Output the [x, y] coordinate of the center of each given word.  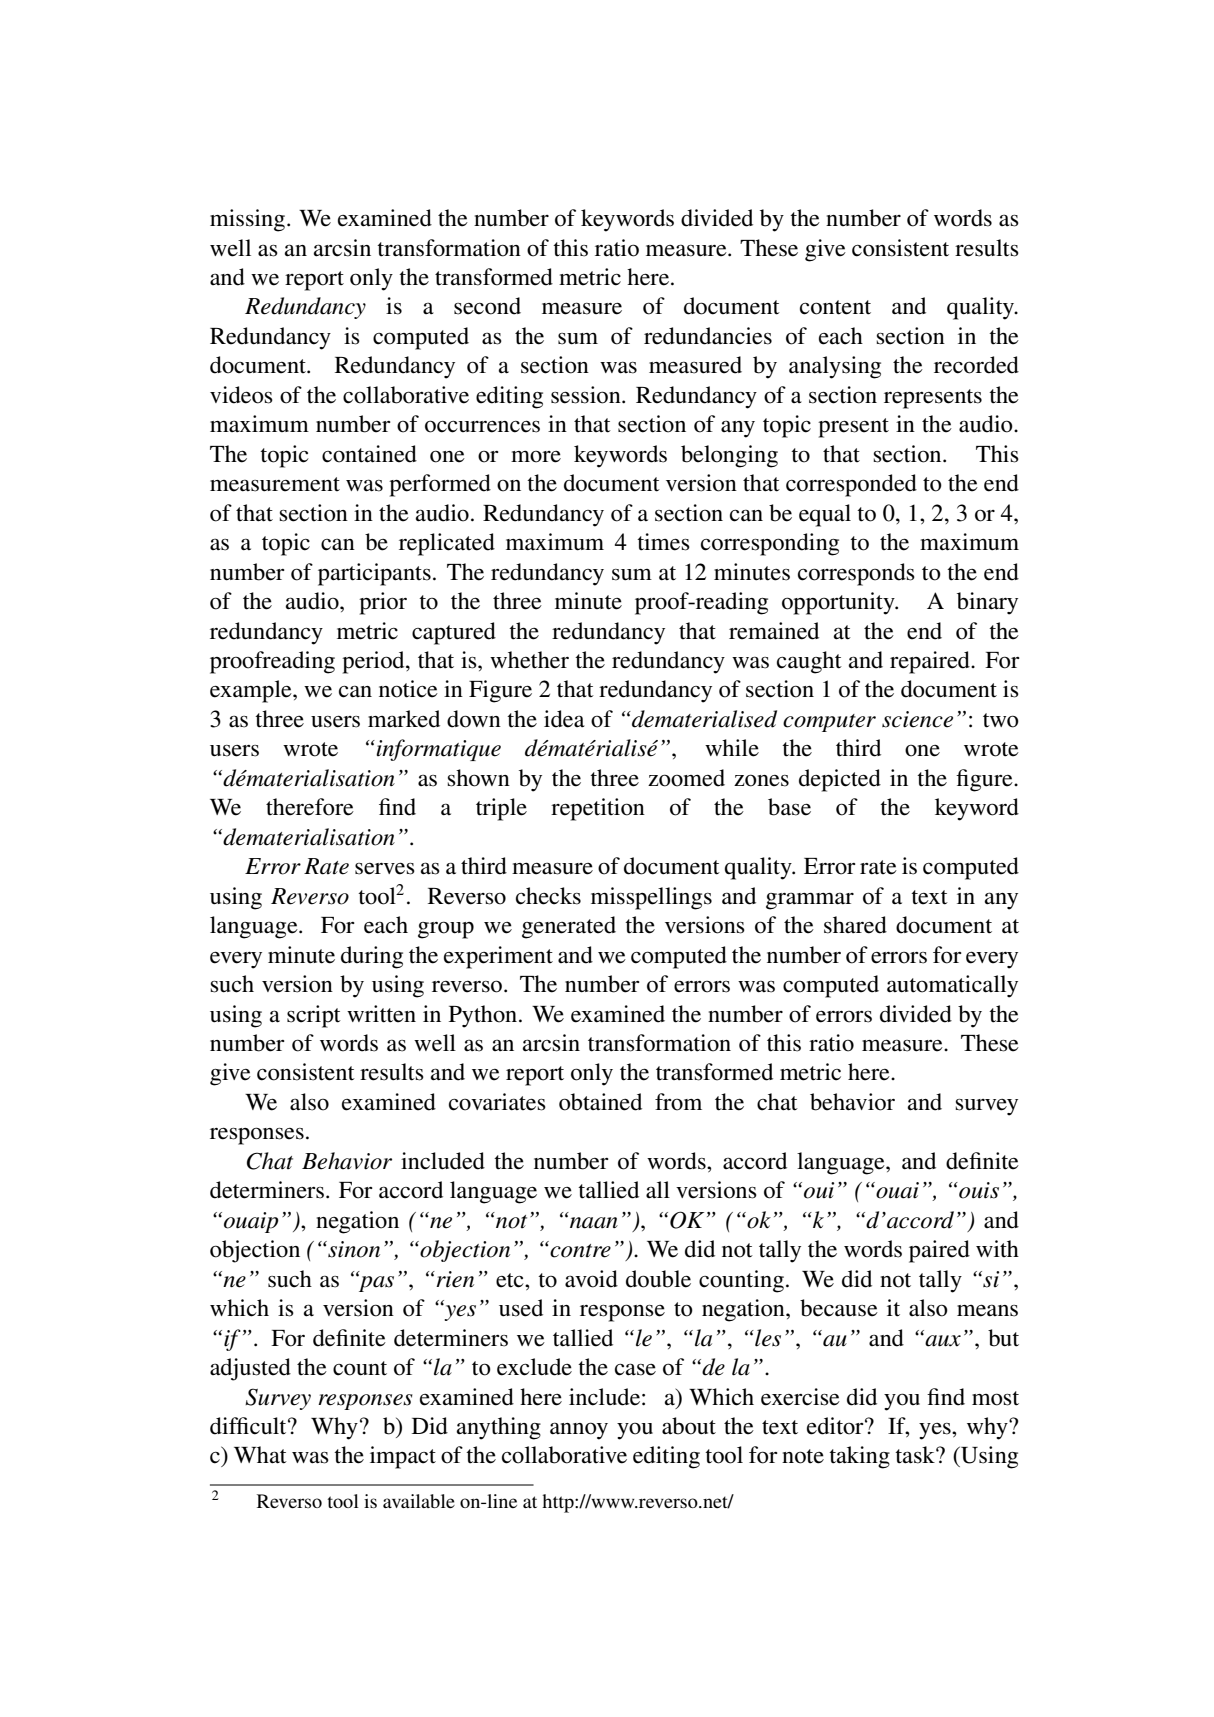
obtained [600, 1102]
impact [403, 1457]
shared [855, 925]
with [997, 1248]
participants [374, 574]
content [835, 307]
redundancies [708, 336]
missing [247, 220]
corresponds [856, 574]
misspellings [651, 898]
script [314, 1016]
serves [385, 868]
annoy [579, 1431]
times [663, 542]
